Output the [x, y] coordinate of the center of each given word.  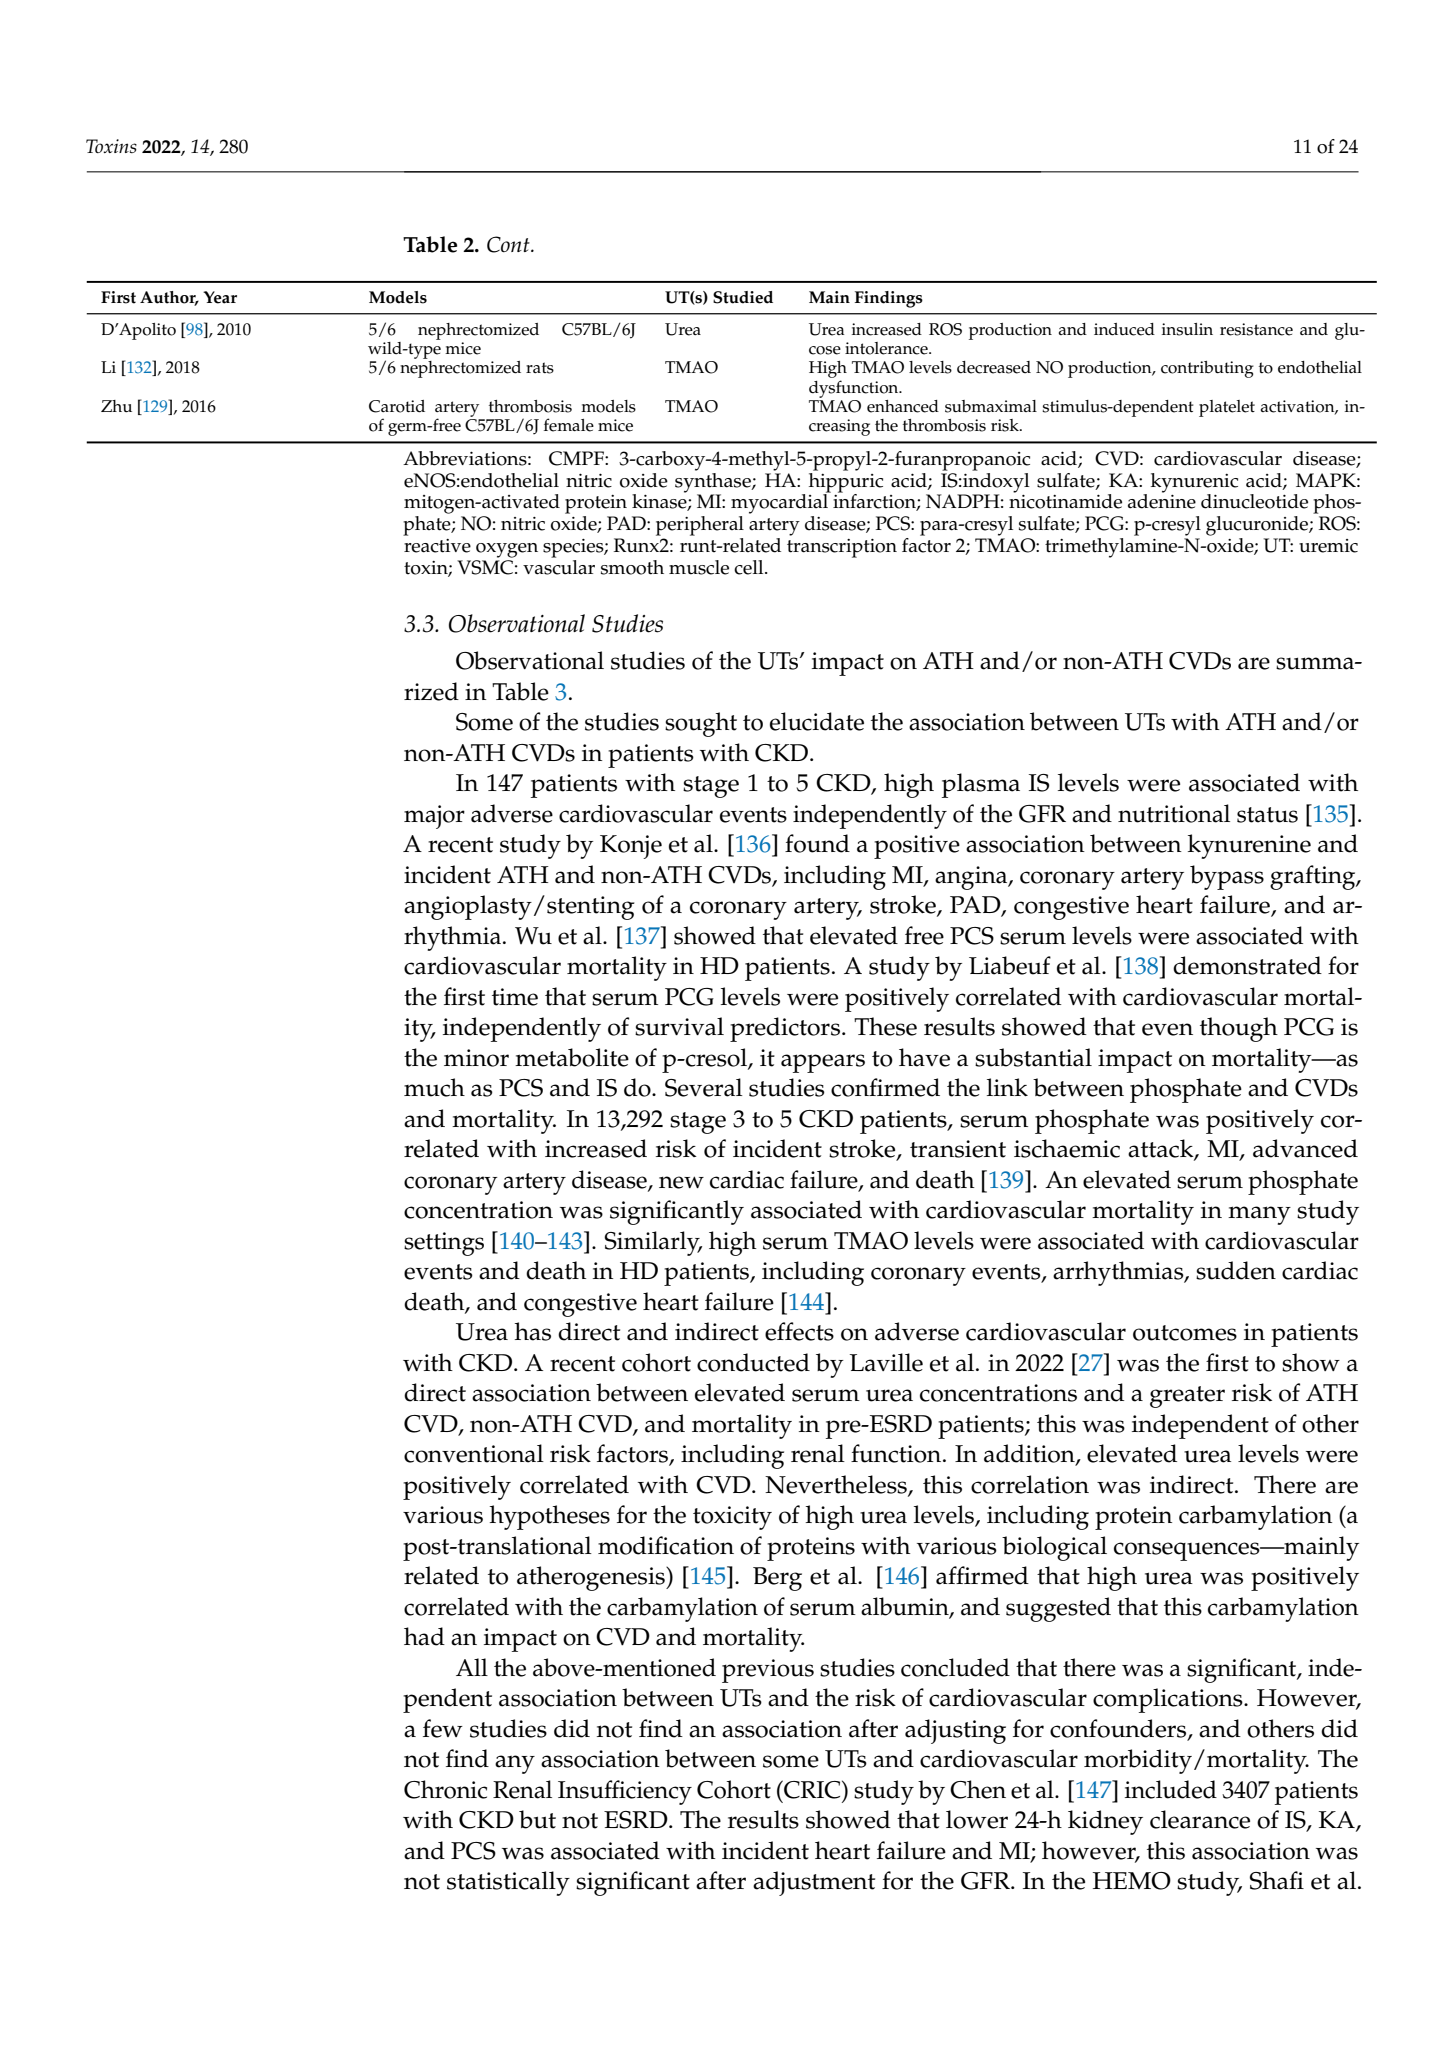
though [1239, 1029]
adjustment [814, 1883]
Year [220, 297]
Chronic [445, 1789]
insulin [1187, 329]
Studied [743, 297]
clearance [1200, 1819]
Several [704, 1087]
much [434, 1087]
